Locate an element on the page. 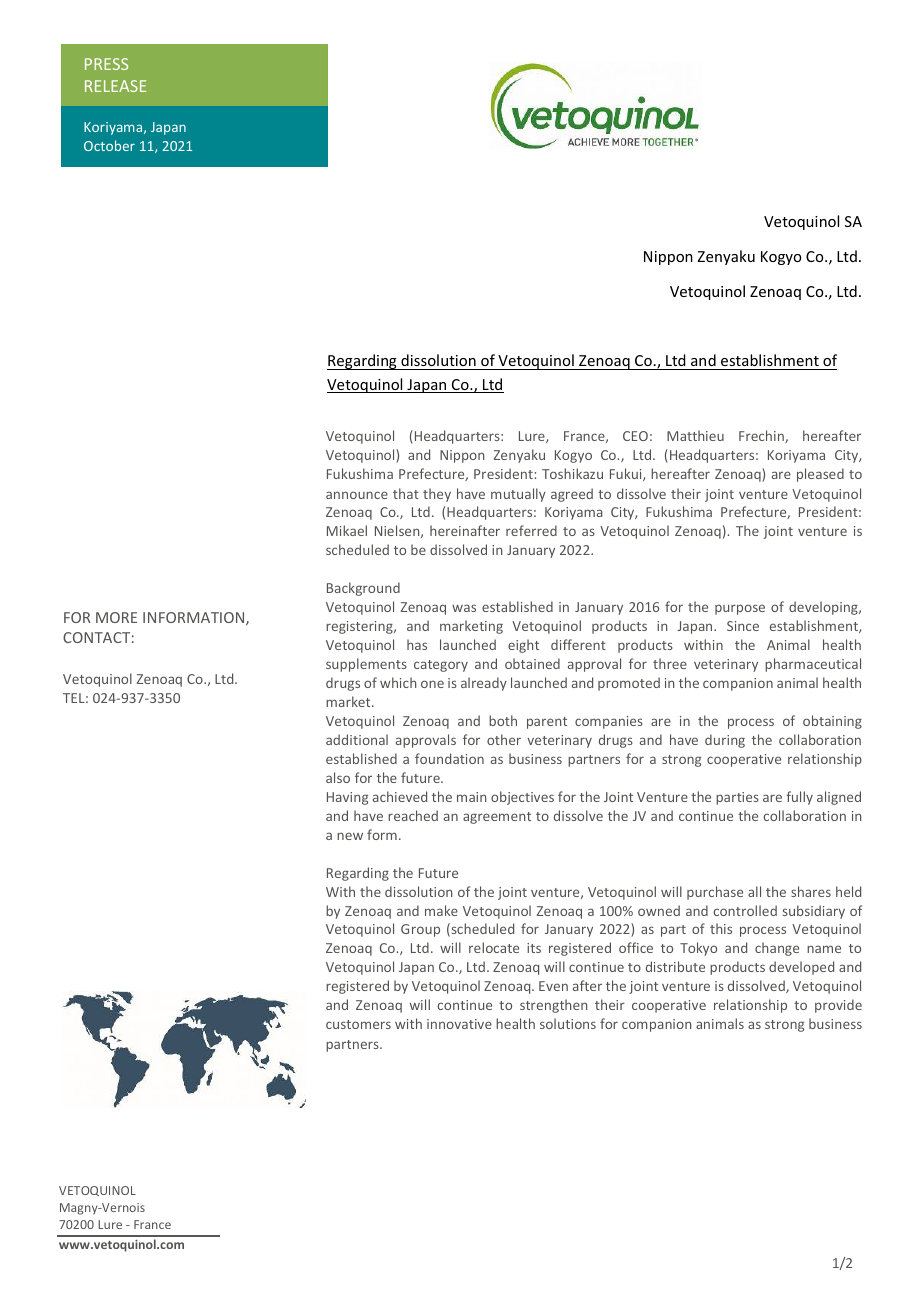 The height and width of the page is (1308, 924). RELEASE is located at coordinates (115, 86).
